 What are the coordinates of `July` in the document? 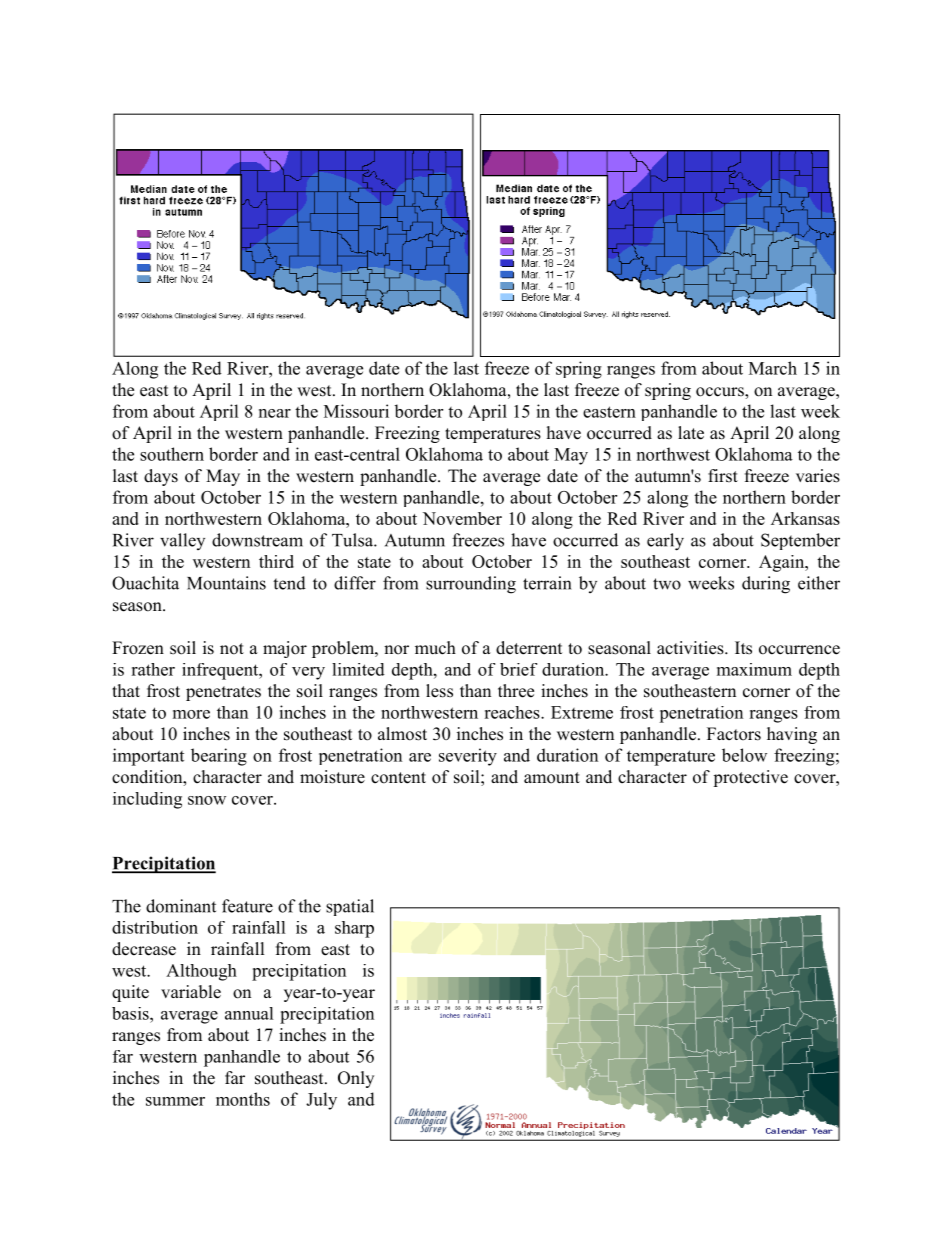 It's located at (321, 1101).
